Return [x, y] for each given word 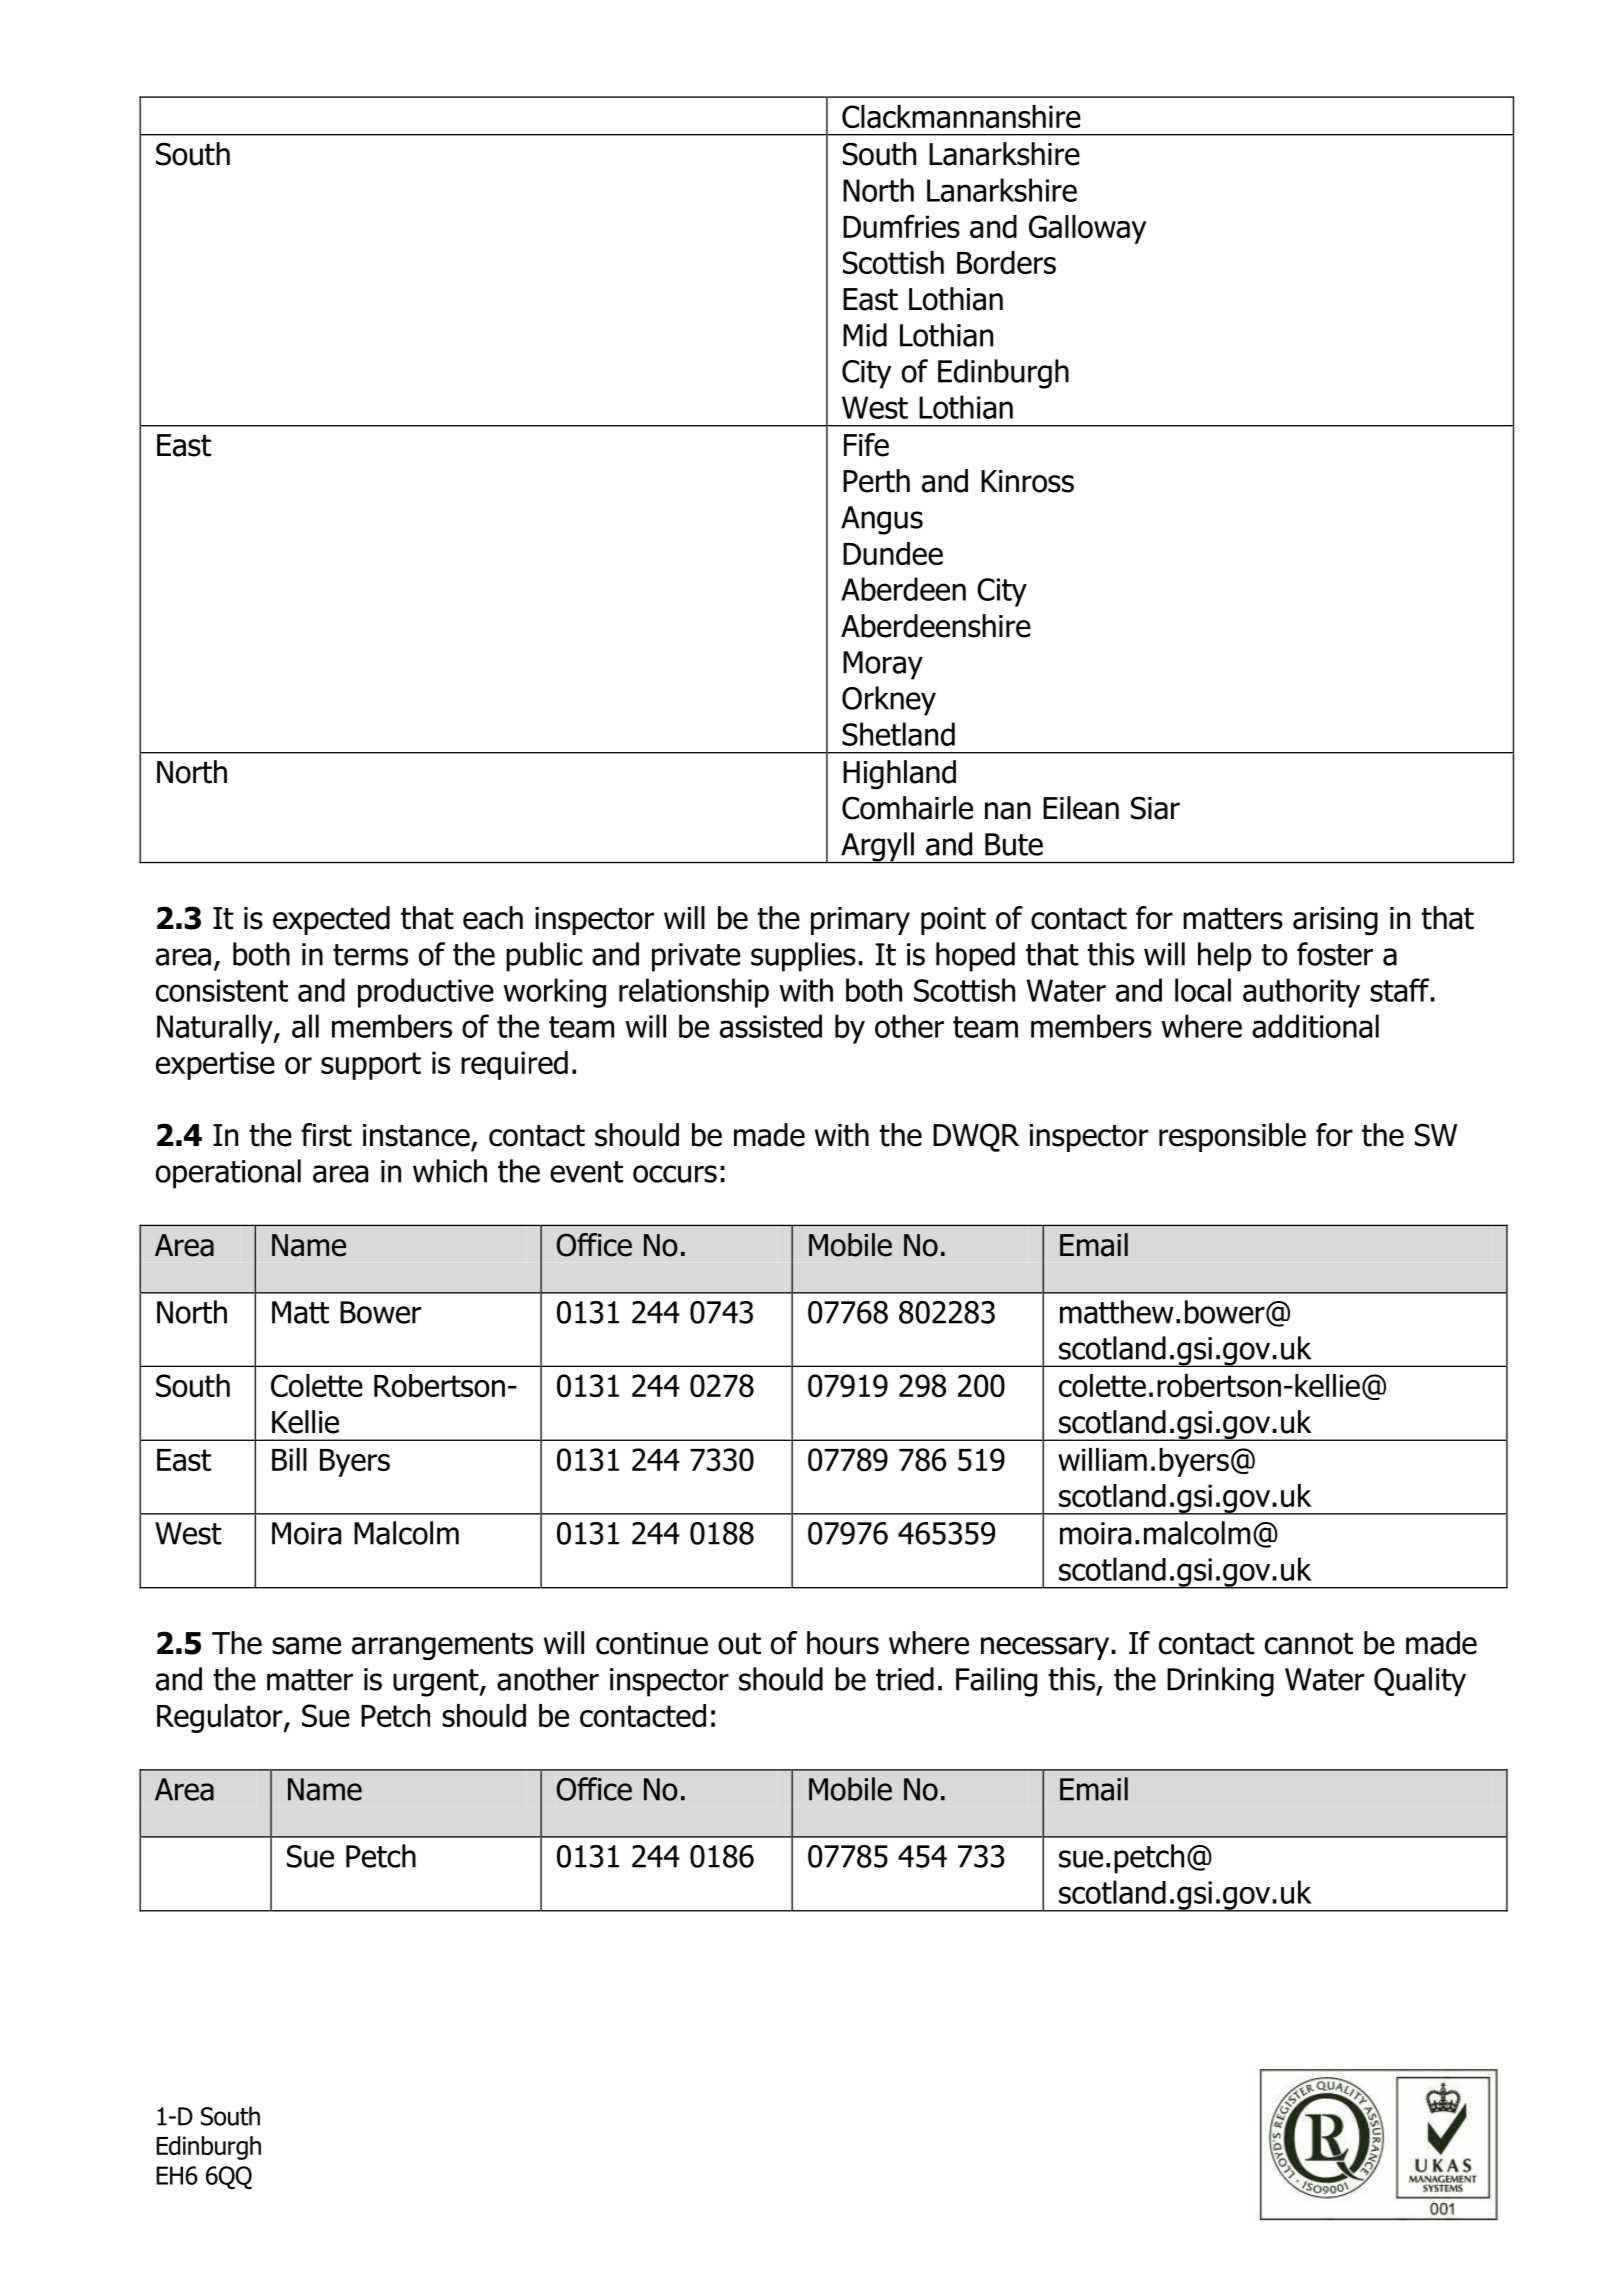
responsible [1232, 1137]
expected [331, 920]
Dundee [893, 553]
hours [843, 1643]
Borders [1006, 262]
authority [1301, 993]
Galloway [1087, 229]
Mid [865, 335]
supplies [803, 957]
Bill [289, 1459]
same [306, 1646]
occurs [675, 1174]
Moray [883, 665]
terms [370, 955]
